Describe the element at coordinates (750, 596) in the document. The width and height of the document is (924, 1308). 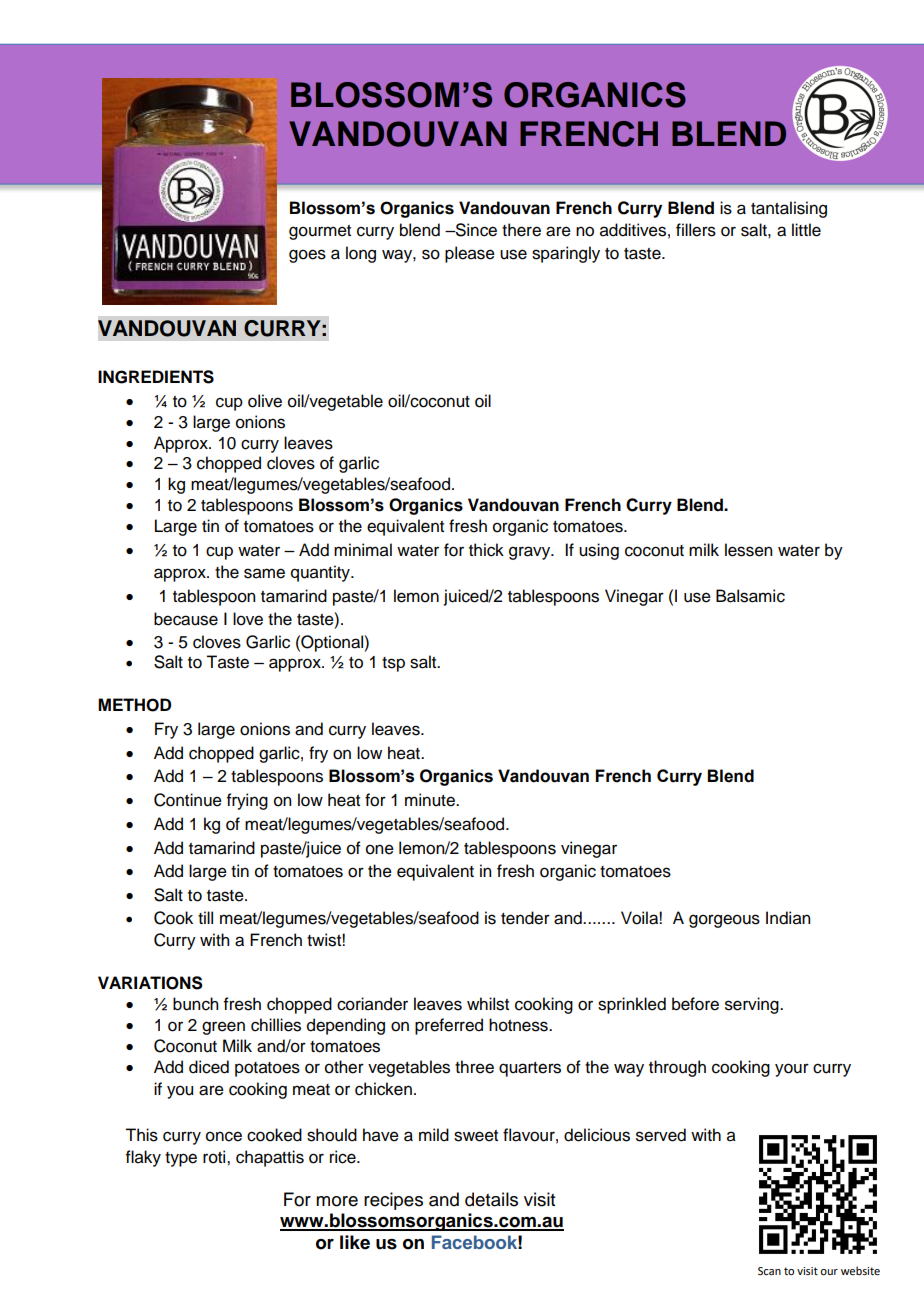
I see `Balsamic` at that location.
